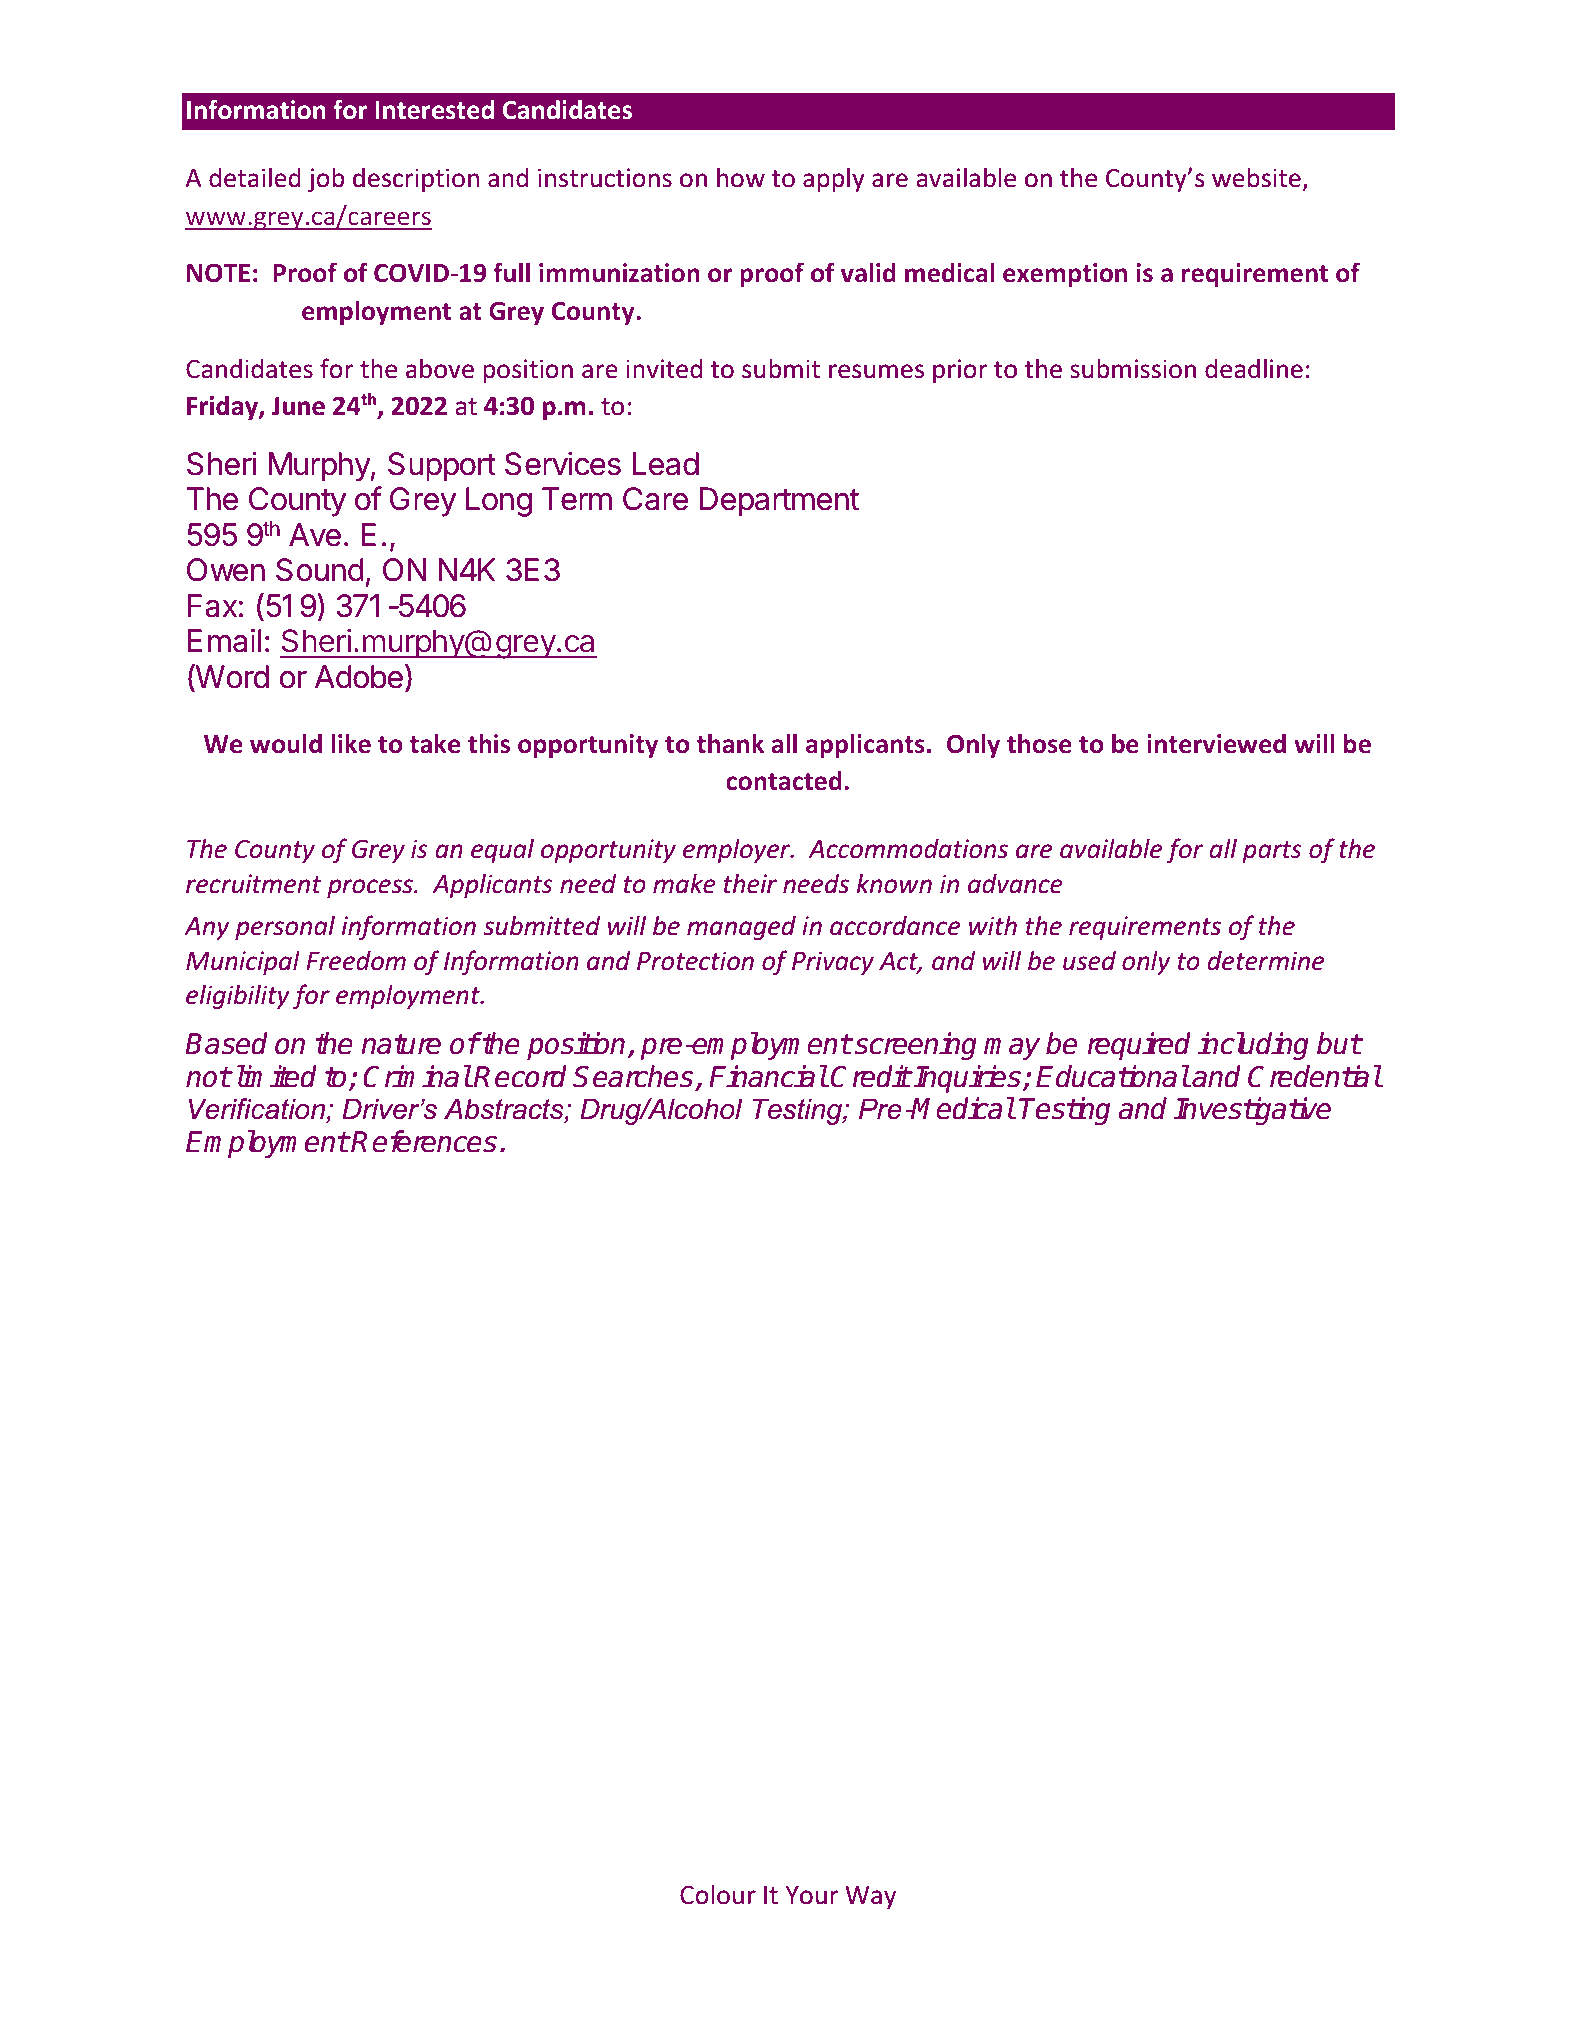  Describe the element at coordinates (356, 960) in the screenshot. I see `Freedom` at that location.
